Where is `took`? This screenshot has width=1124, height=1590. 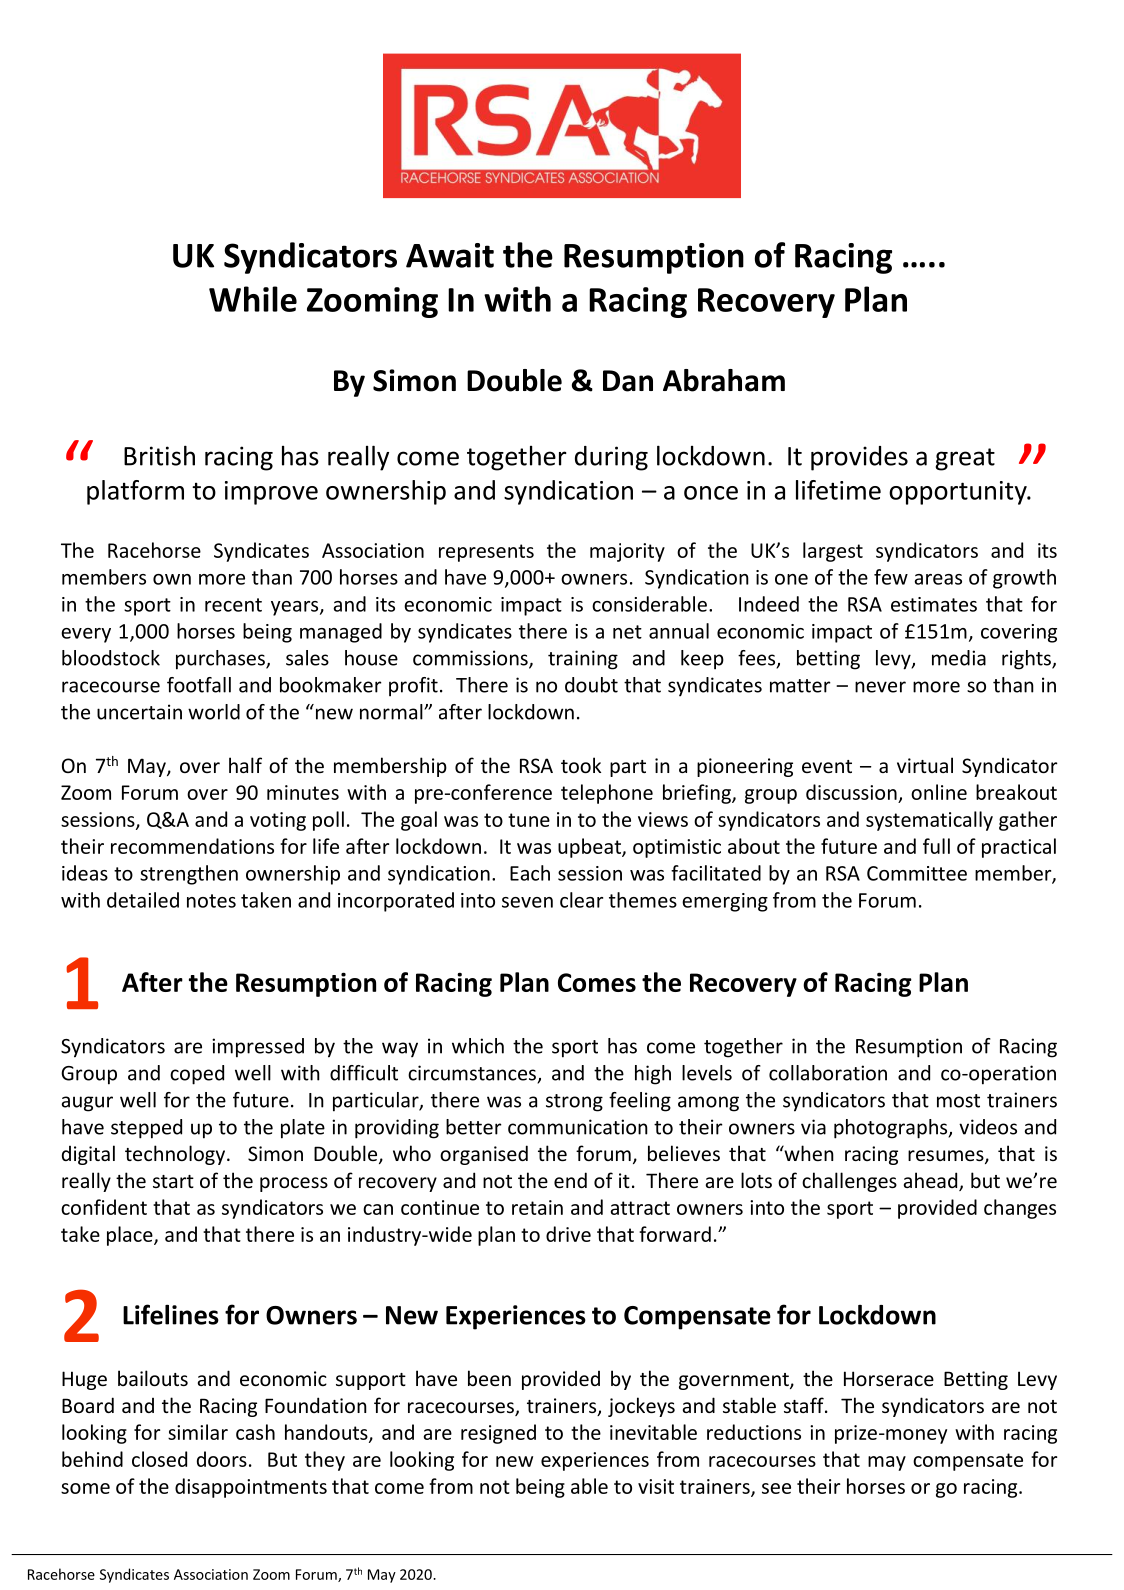 took is located at coordinates (581, 765).
